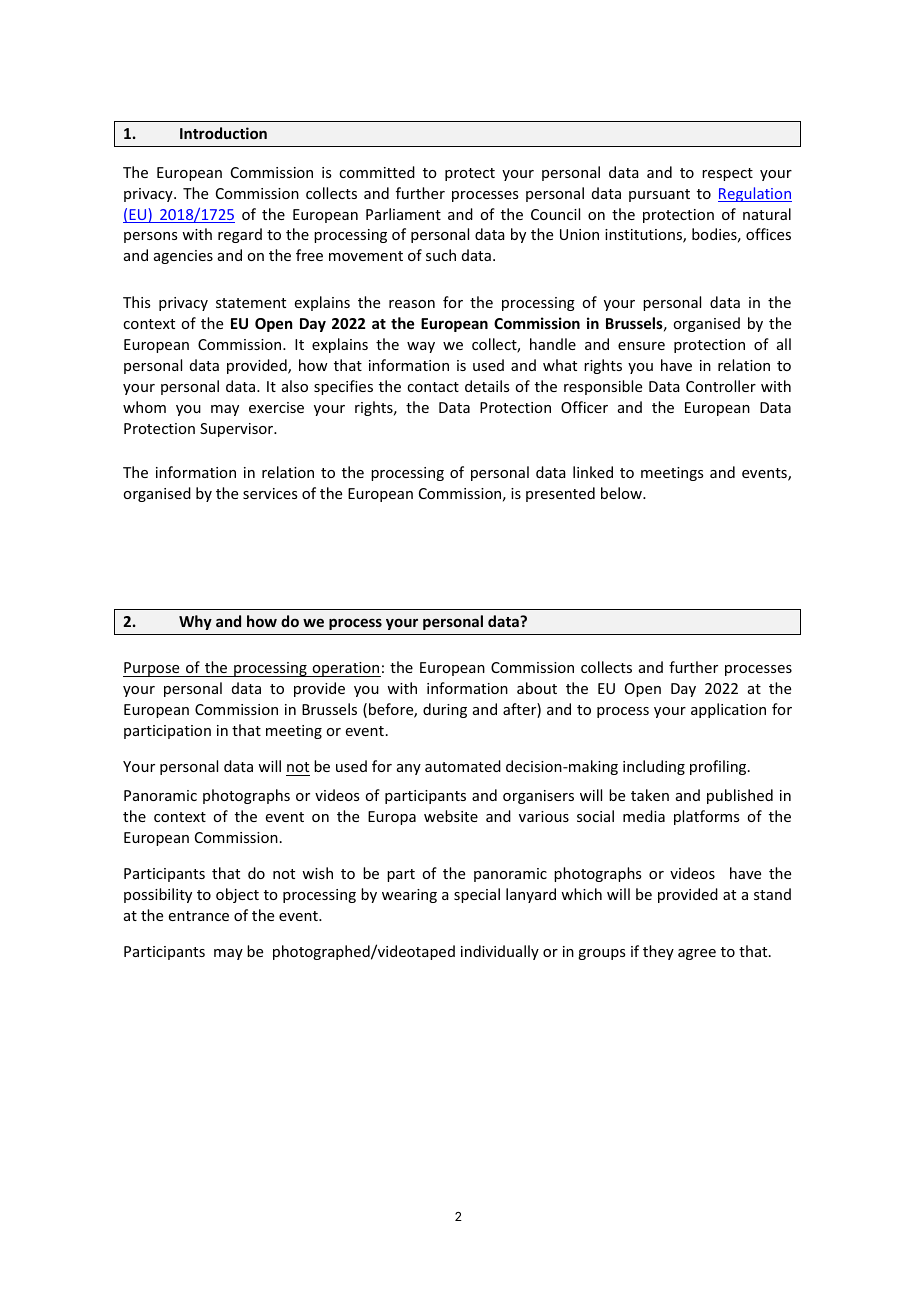 Image resolution: width=924 pixels, height=1308 pixels. What do you see at coordinates (727, 174) in the page?
I see `respect` at bounding box center [727, 174].
